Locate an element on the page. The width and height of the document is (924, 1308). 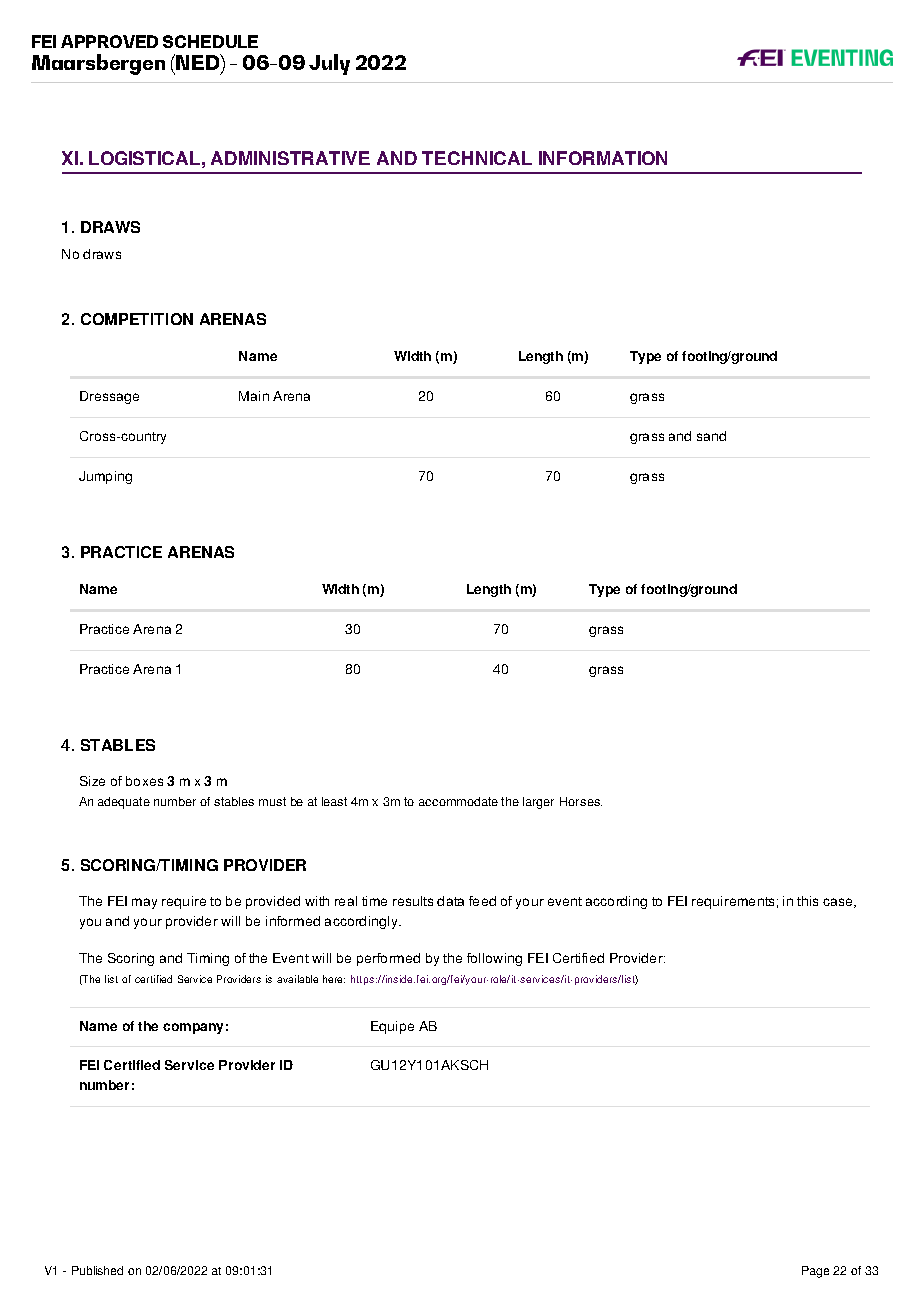
Published is located at coordinates (97, 1270).
